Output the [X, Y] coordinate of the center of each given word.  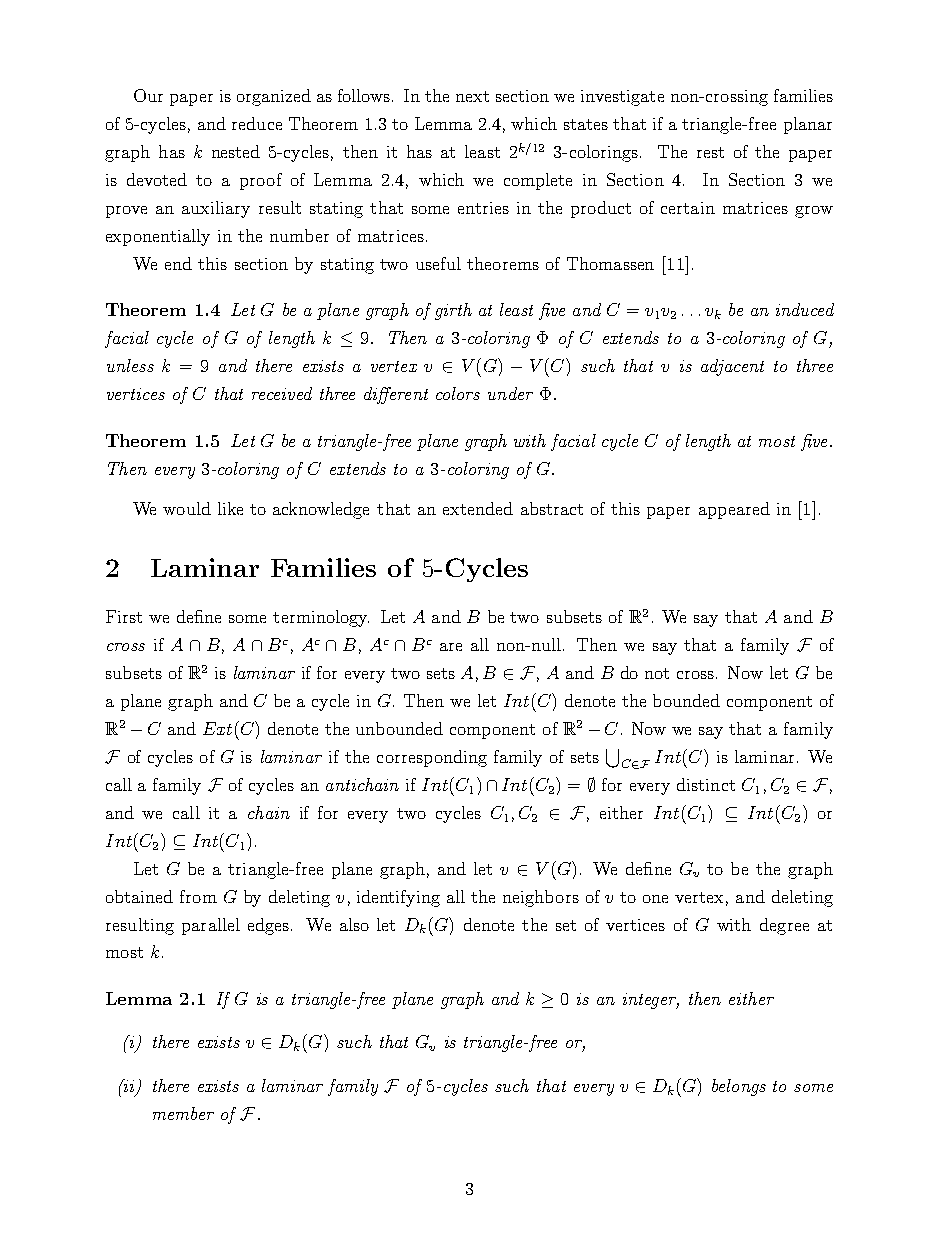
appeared [734, 510]
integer [651, 1001]
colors [458, 393]
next [472, 96]
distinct [706, 784]
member [183, 1113]
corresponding [432, 758]
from [198, 896]
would [187, 508]
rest [710, 152]
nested [236, 151]
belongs [739, 1087]
